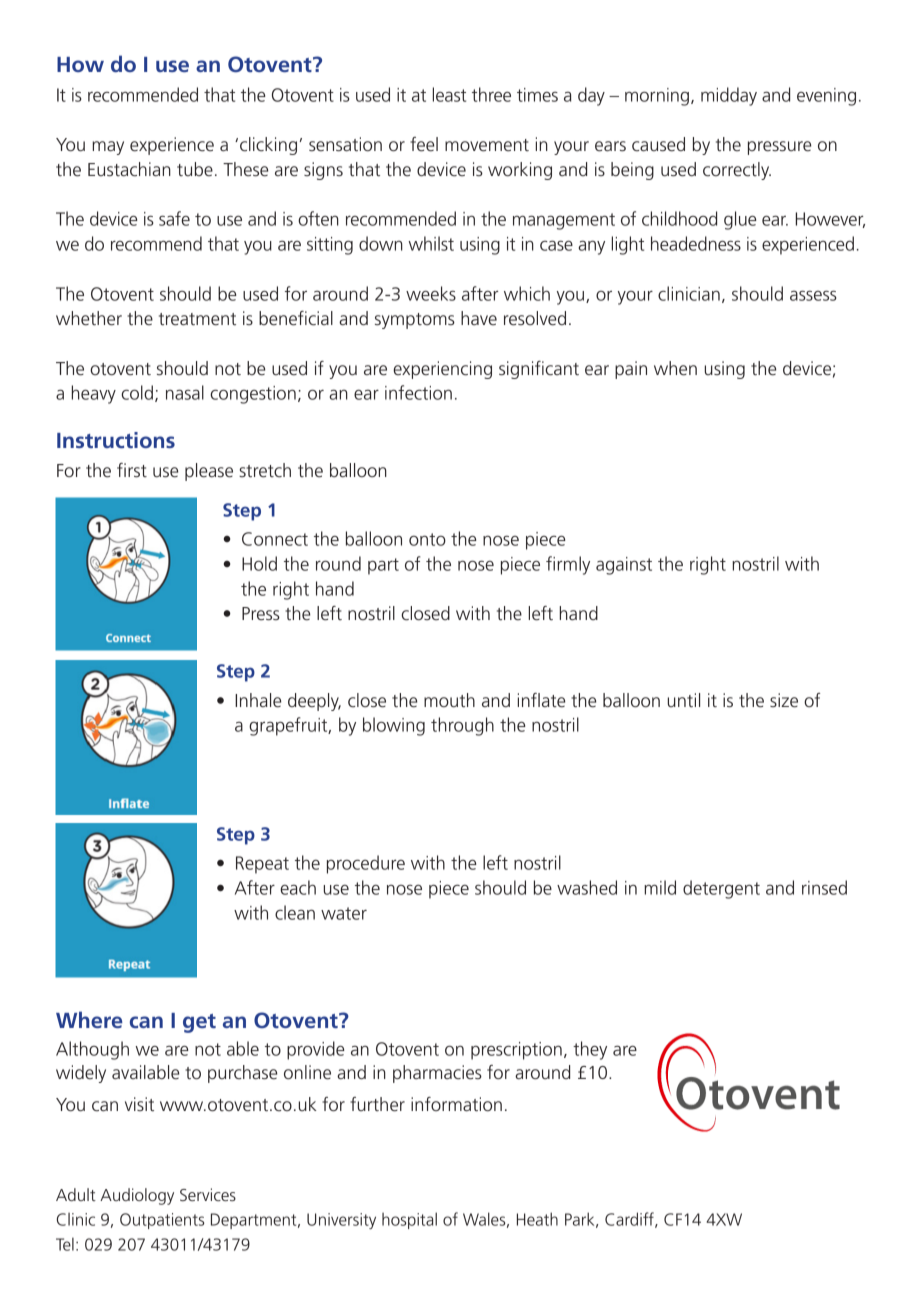  I want to click on Heath, so click(537, 1219).
